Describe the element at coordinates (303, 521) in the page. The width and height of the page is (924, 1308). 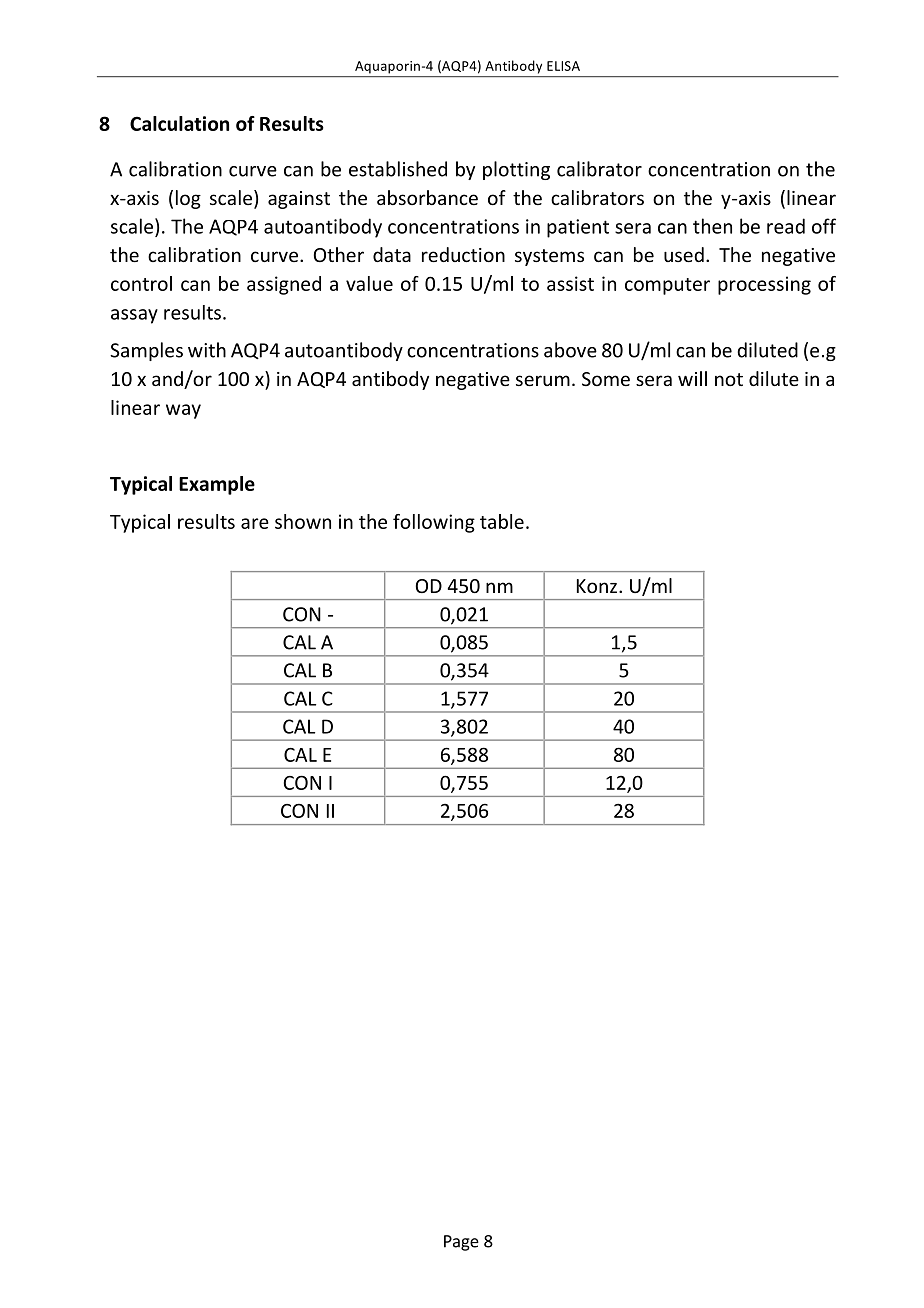
I see `shown` at that location.
